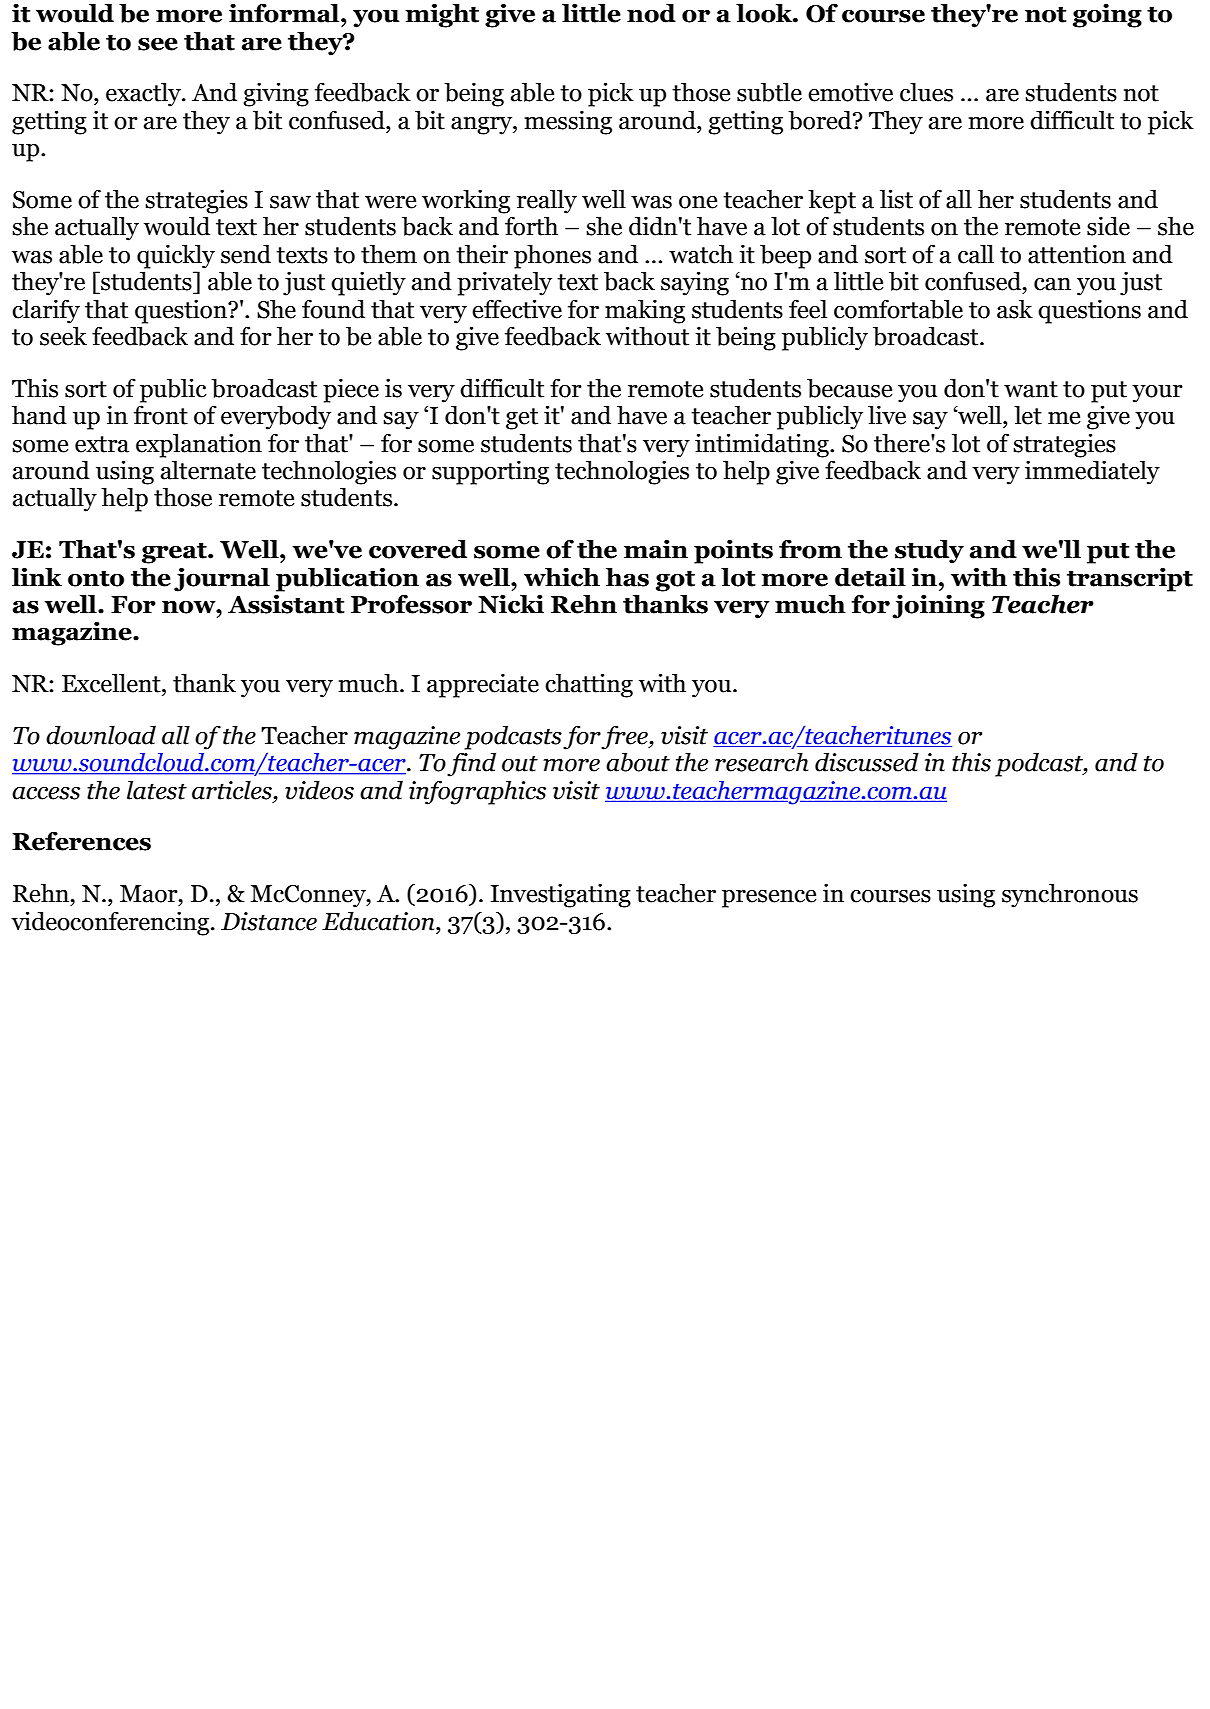 This image has height=1709, width=1210. I want to click on going, so click(1107, 15).
